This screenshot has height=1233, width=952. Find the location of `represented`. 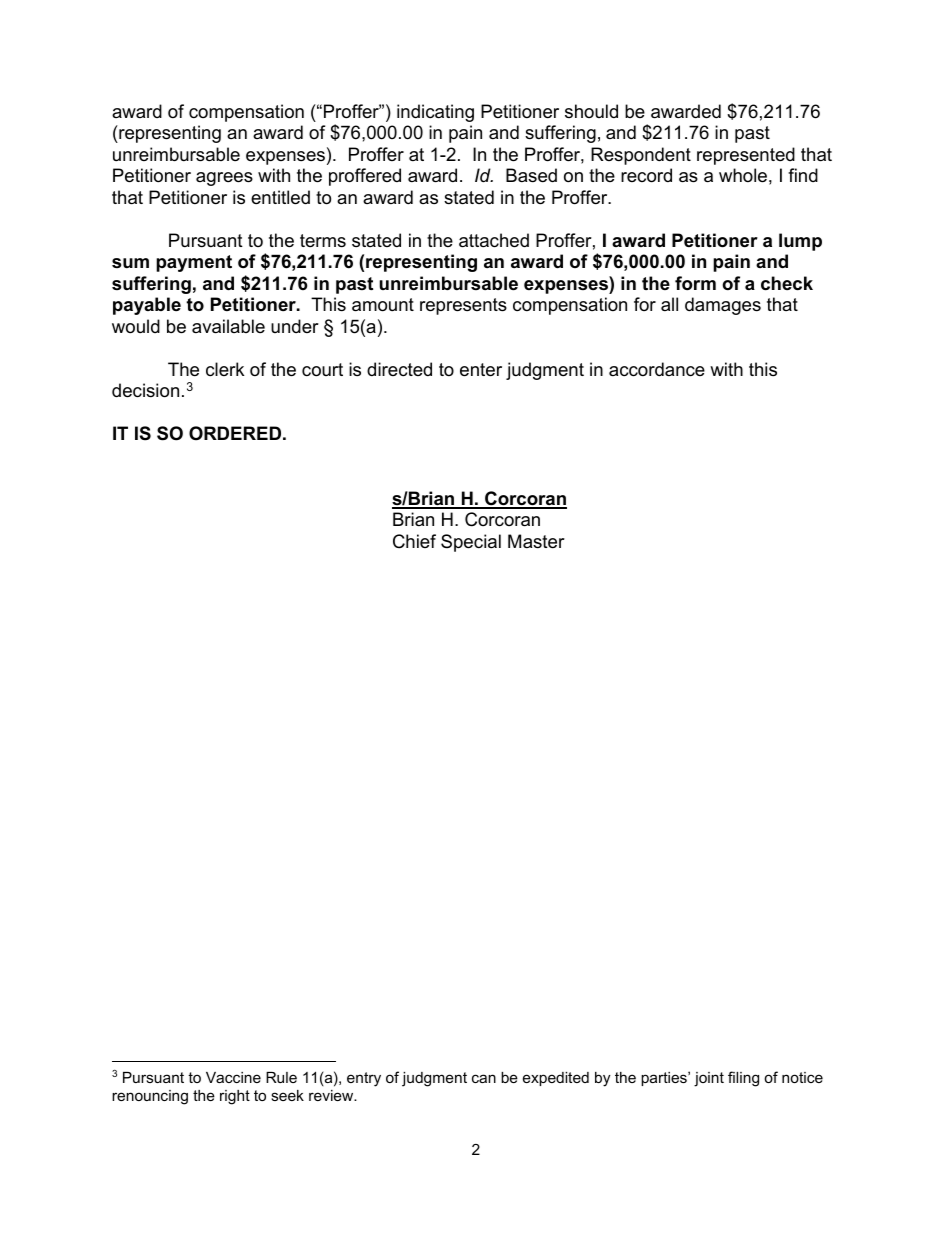

represented is located at coordinates (746, 156).
